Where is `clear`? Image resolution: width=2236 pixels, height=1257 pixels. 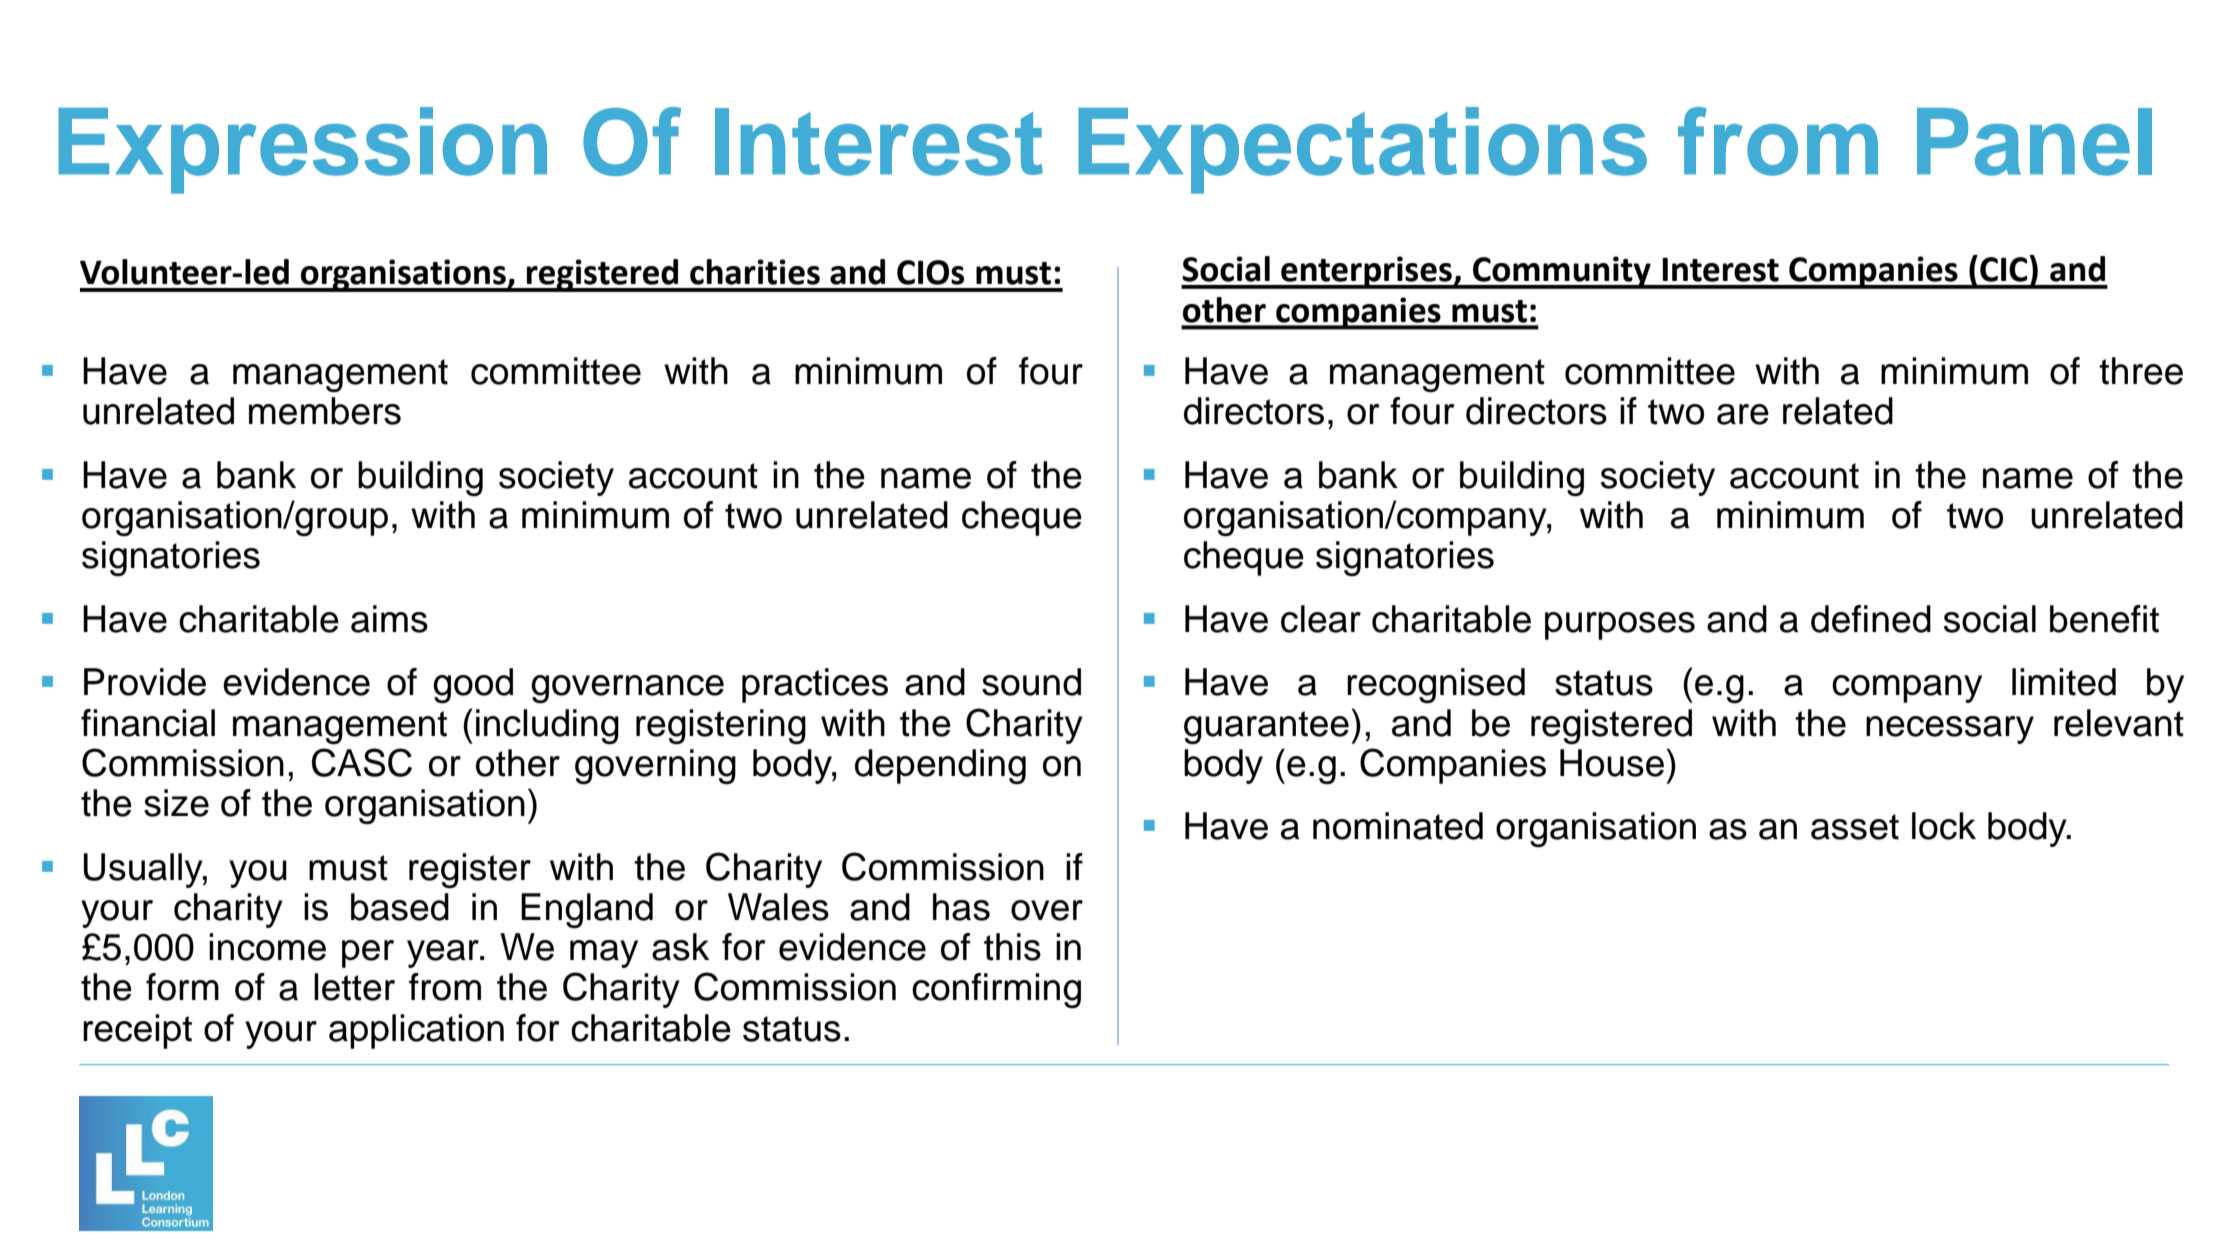 clear is located at coordinates (1321, 619).
